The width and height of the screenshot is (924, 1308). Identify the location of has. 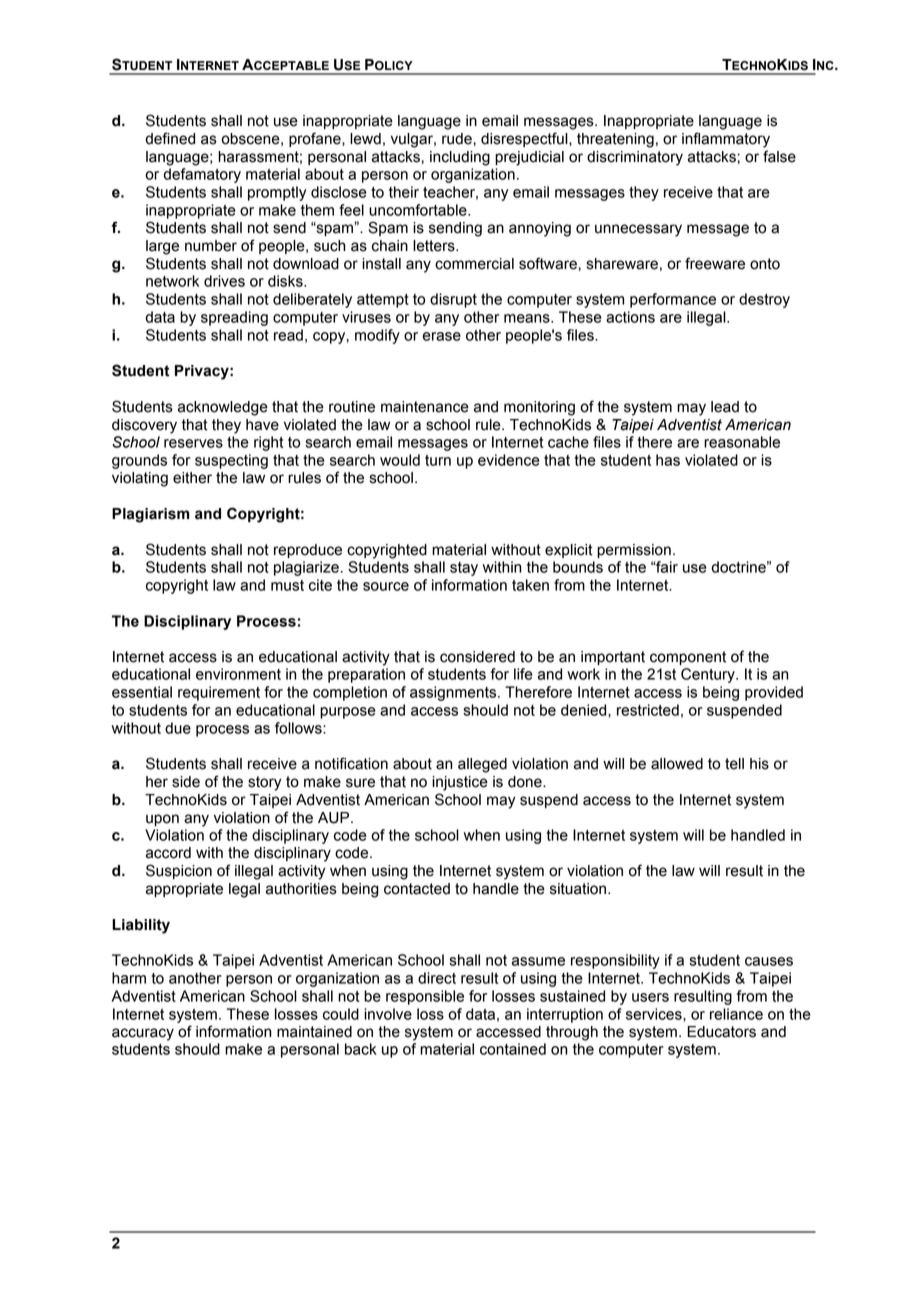
(668, 460).
